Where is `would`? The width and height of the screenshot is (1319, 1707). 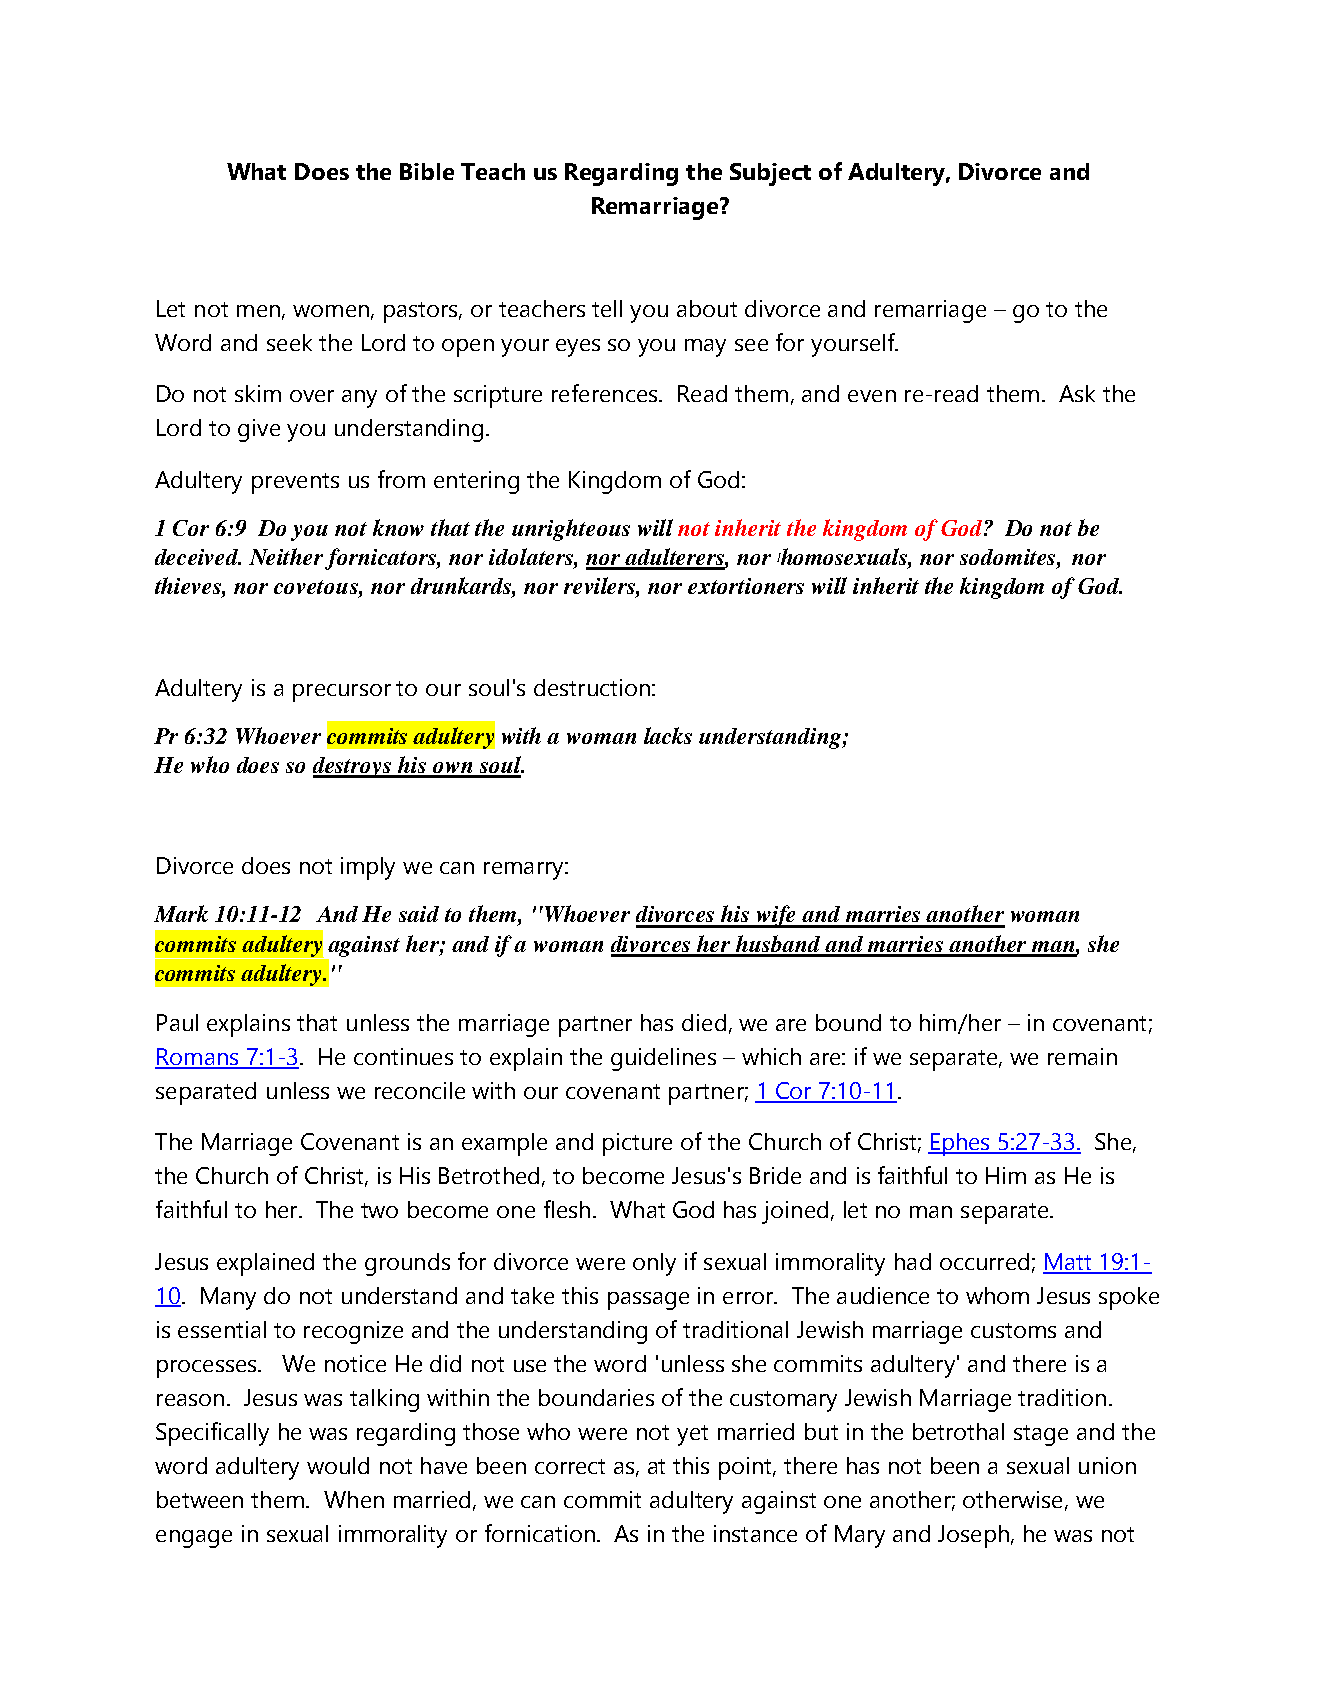 would is located at coordinates (338, 1465).
